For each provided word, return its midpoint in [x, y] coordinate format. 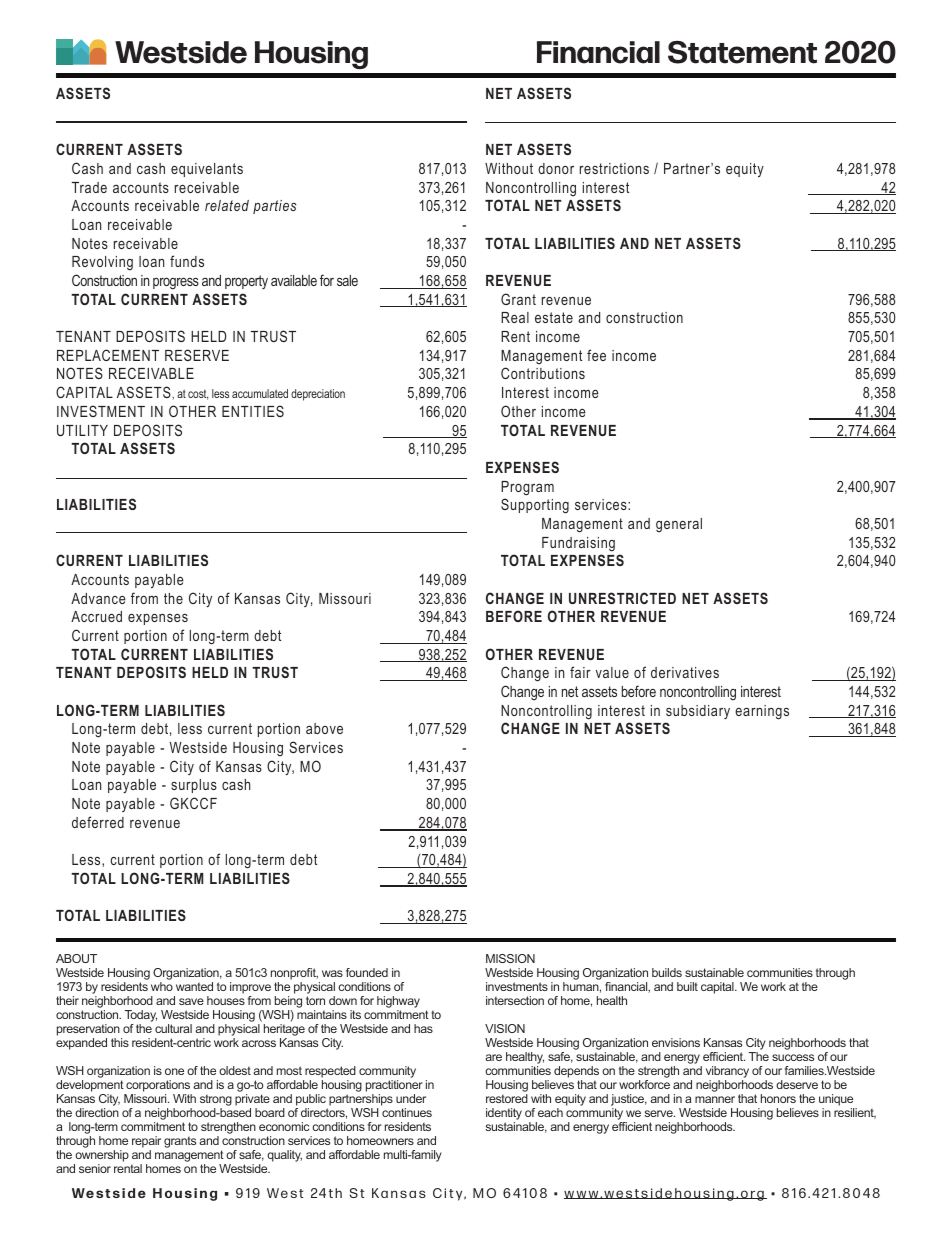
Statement [742, 52]
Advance [98, 598]
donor [556, 168]
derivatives [685, 672]
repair [146, 1142]
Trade [89, 187]
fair [580, 672]
